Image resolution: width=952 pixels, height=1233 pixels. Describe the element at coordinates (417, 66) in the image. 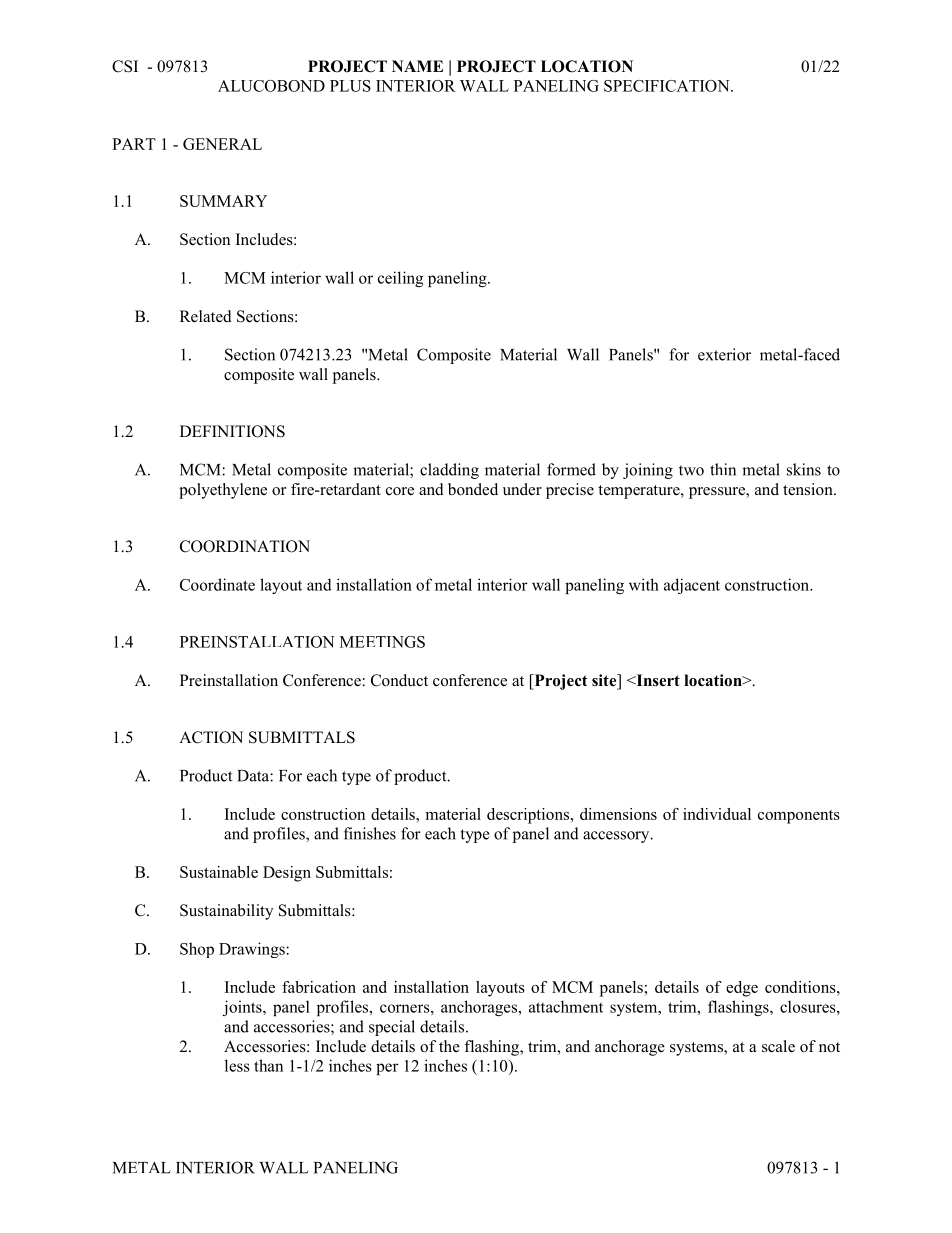

I see `NAME` at that location.
